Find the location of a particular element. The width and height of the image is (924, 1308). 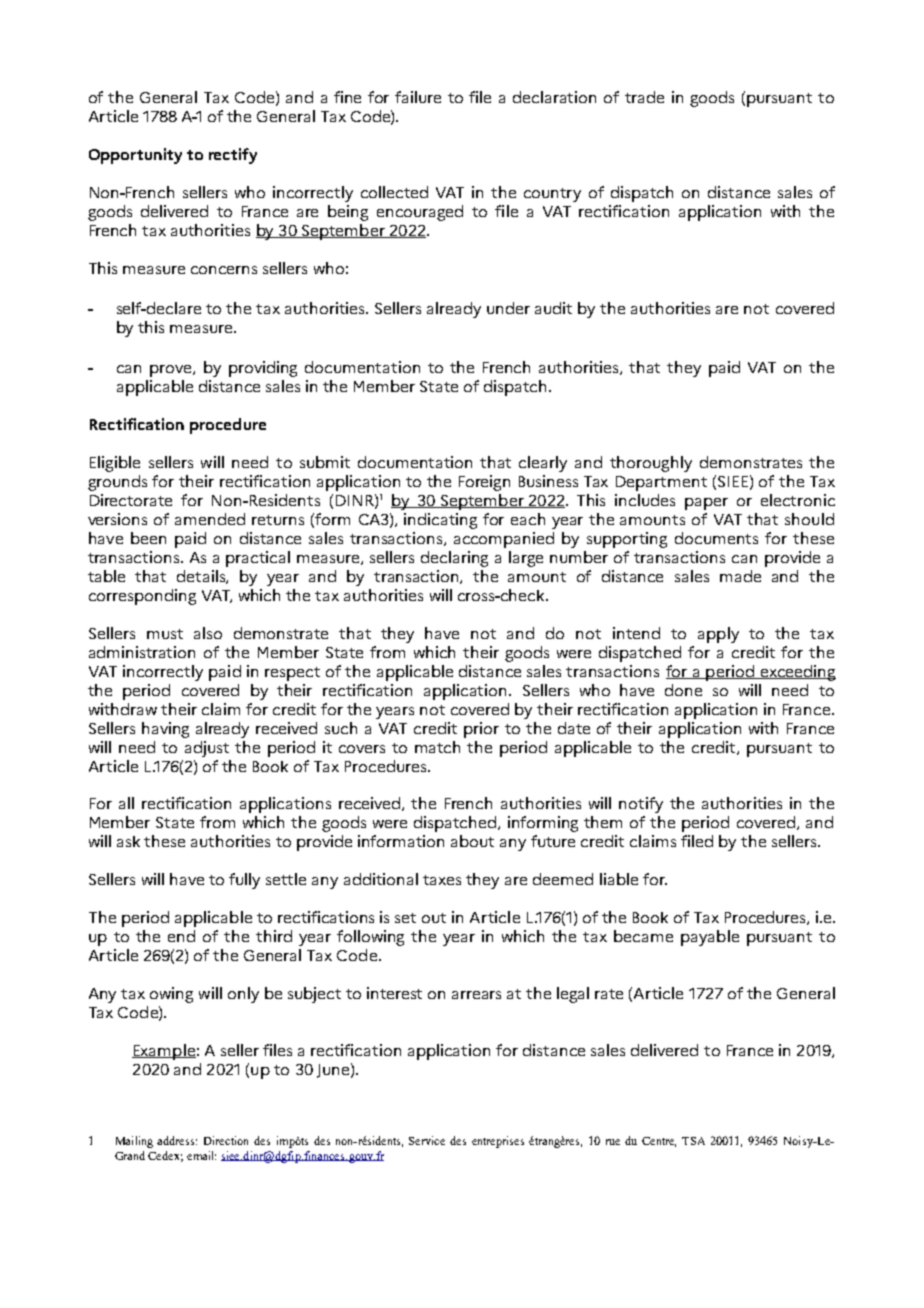

done is located at coordinates (683, 690).
